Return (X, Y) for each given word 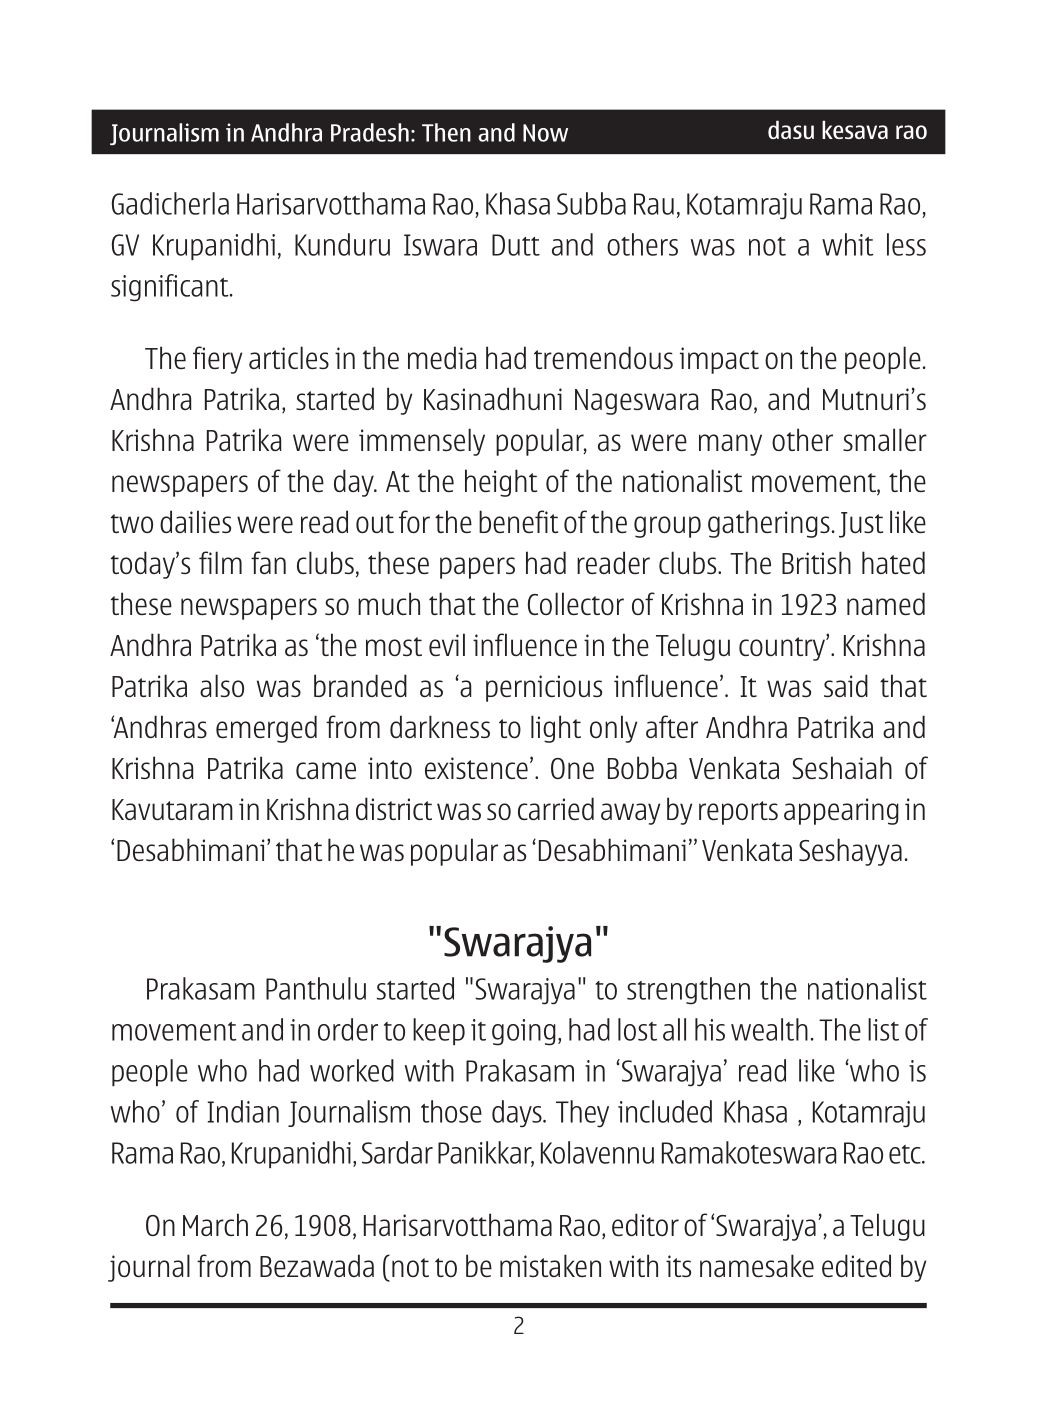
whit (847, 244)
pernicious (544, 688)
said (846, 685)
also (222, 685)
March (215, 1224)
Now (545, 133)
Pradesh (370, 132)
